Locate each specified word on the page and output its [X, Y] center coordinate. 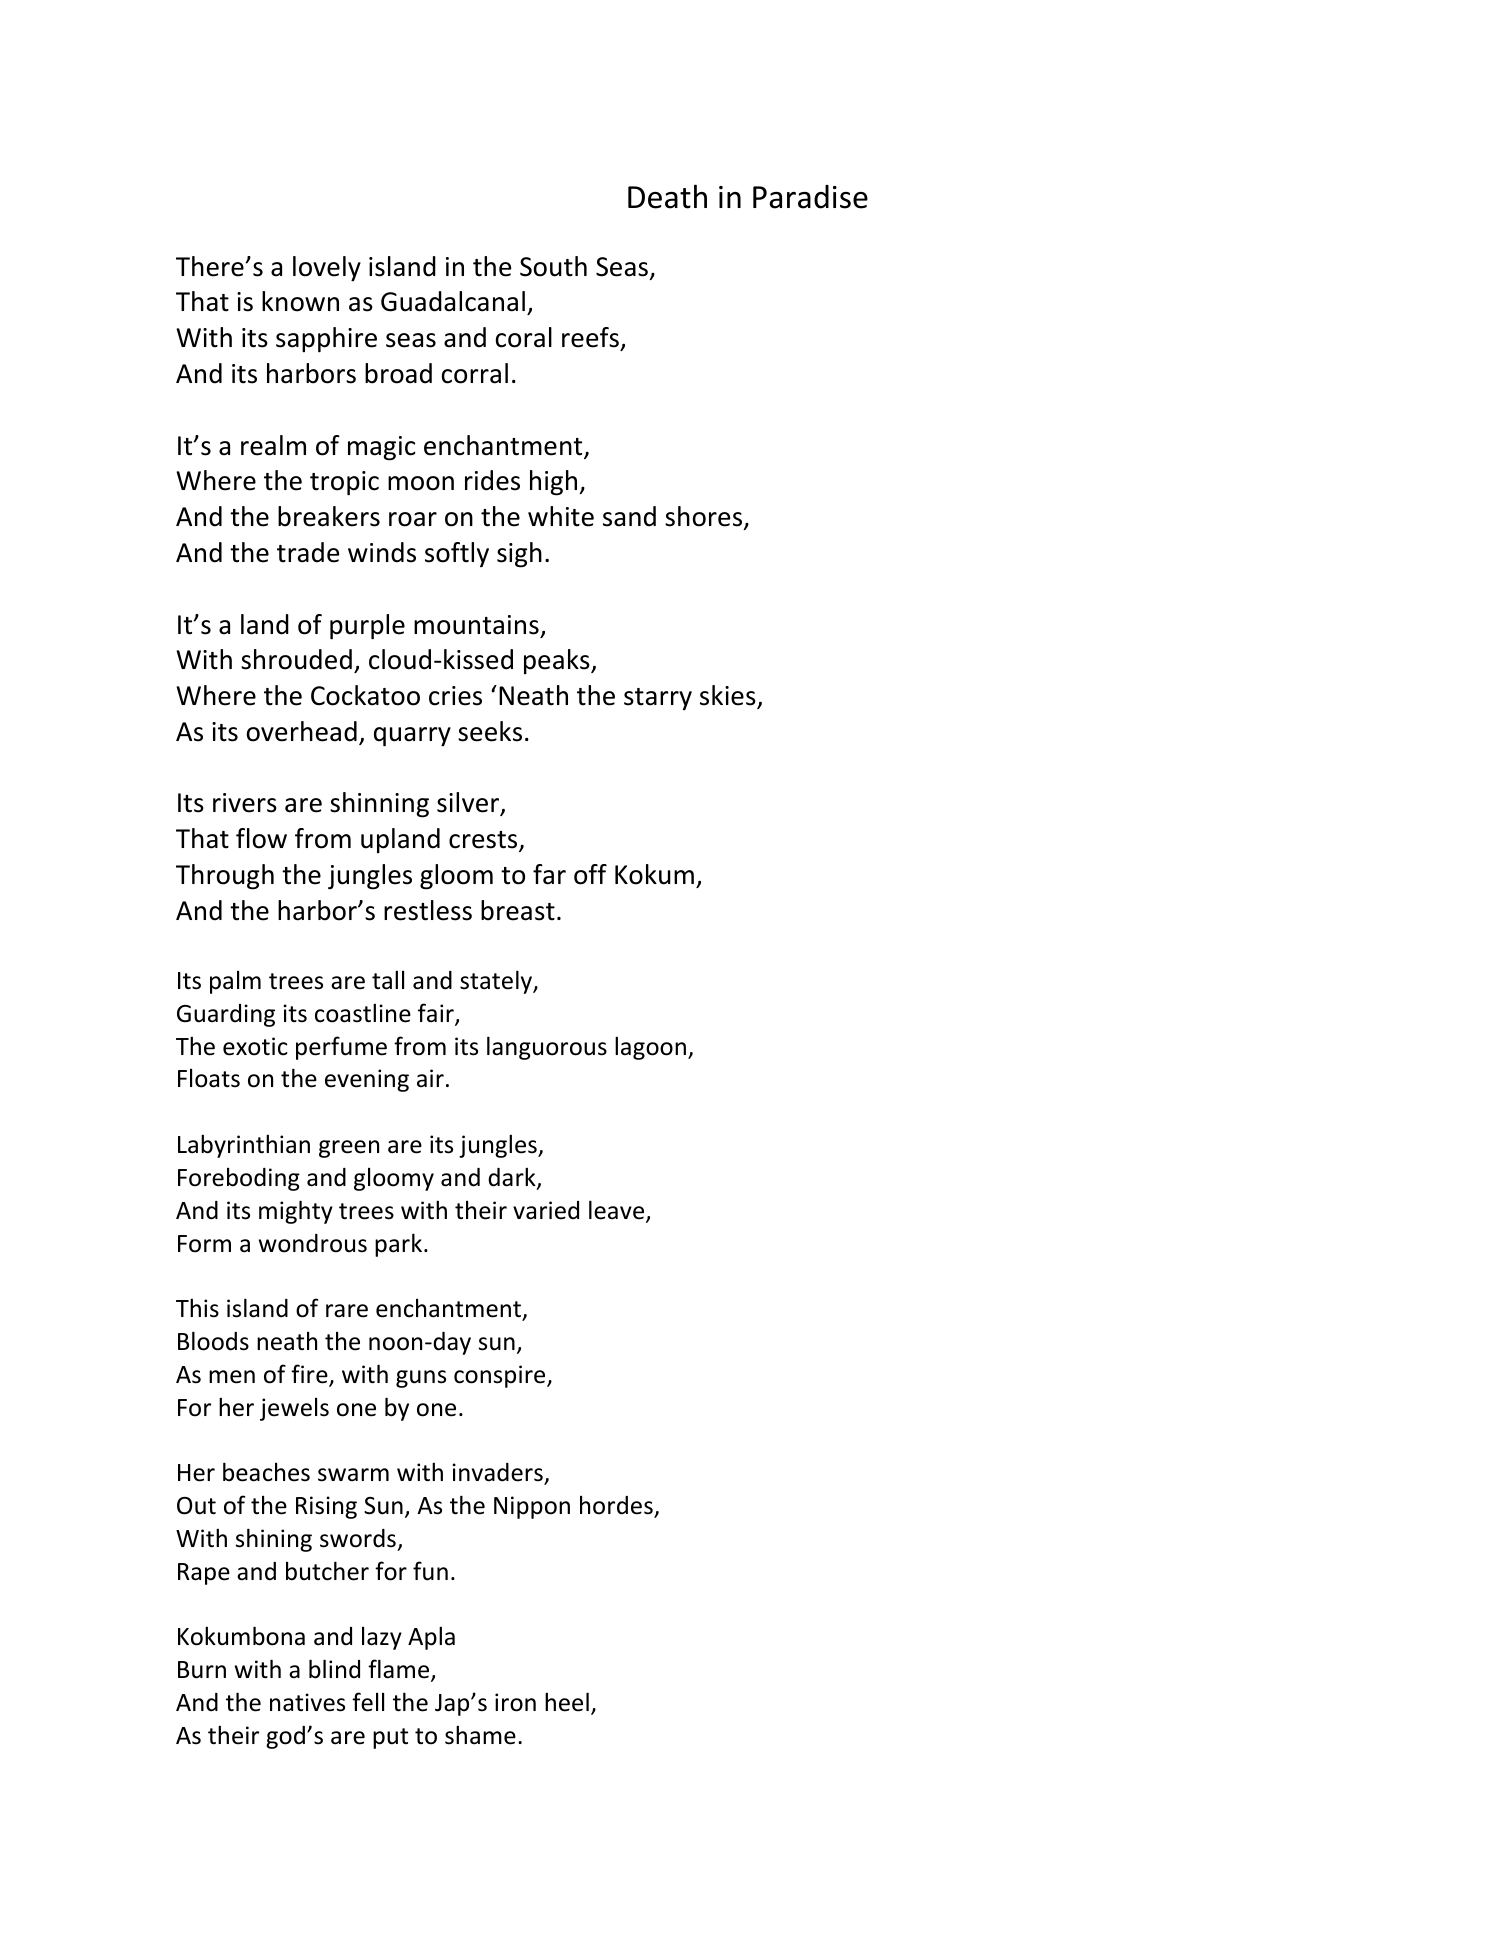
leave [618, 1211]
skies [729, 696]
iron [515, 1702]
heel [567, 1702]
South [553, 266]
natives [307, 1702]
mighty [296, 1212]
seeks [490, 731]
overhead [302, 731]
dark [513, 1178]
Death [667, 196]
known [300, 301]
